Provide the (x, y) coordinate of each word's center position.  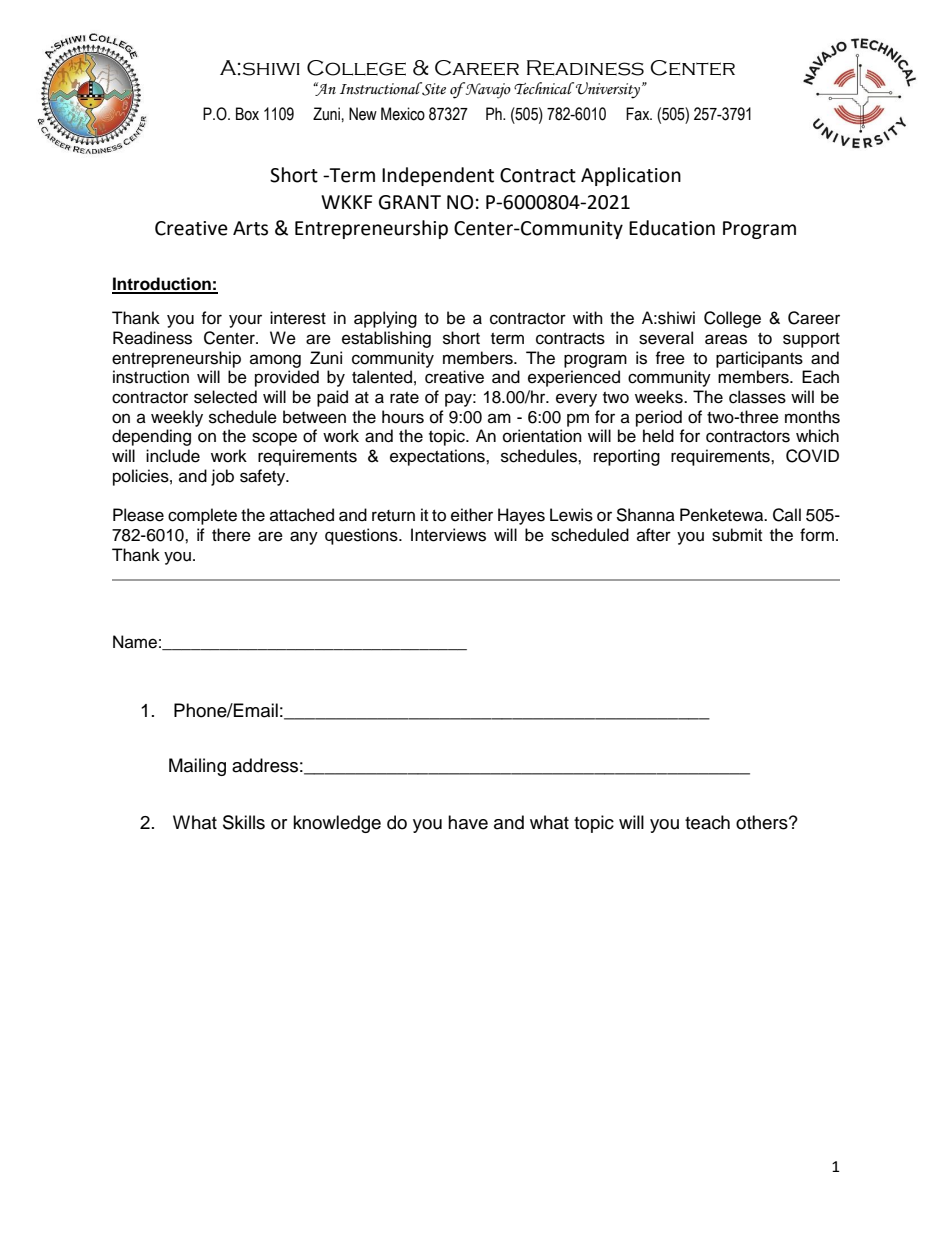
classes (757, 397)
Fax (639, 114)
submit (737, 535)
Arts (250, 228)
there (231, 535)
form (817, 535)
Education (672, 228)
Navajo (487, 90)
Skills (244, 822)
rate (404, 398)
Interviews (448, 535)
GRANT (410, 202)
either (472, 515)
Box (247, 114)
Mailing (197, 767)
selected (225, 397)
